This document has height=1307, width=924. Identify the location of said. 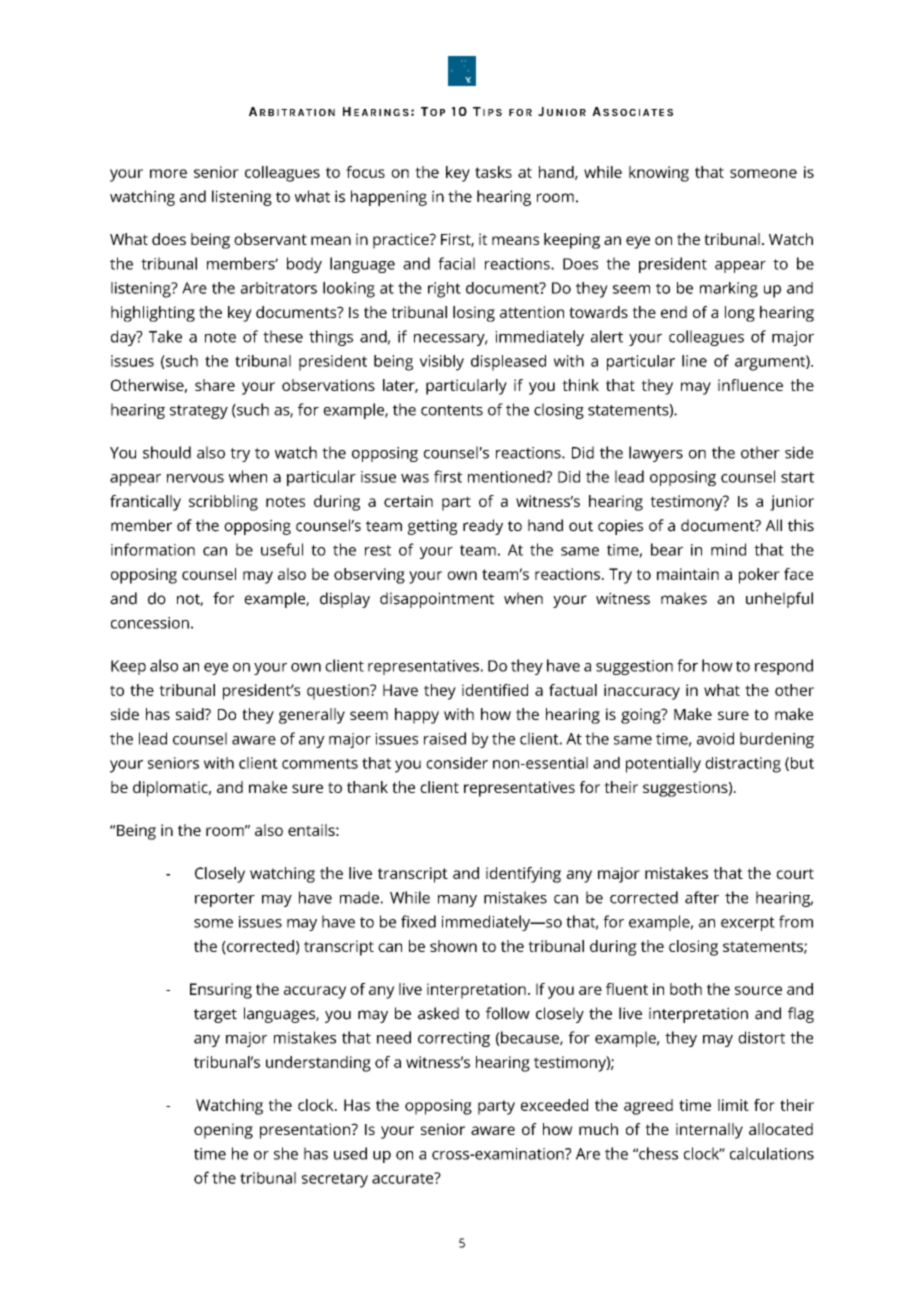
(191, 714).
